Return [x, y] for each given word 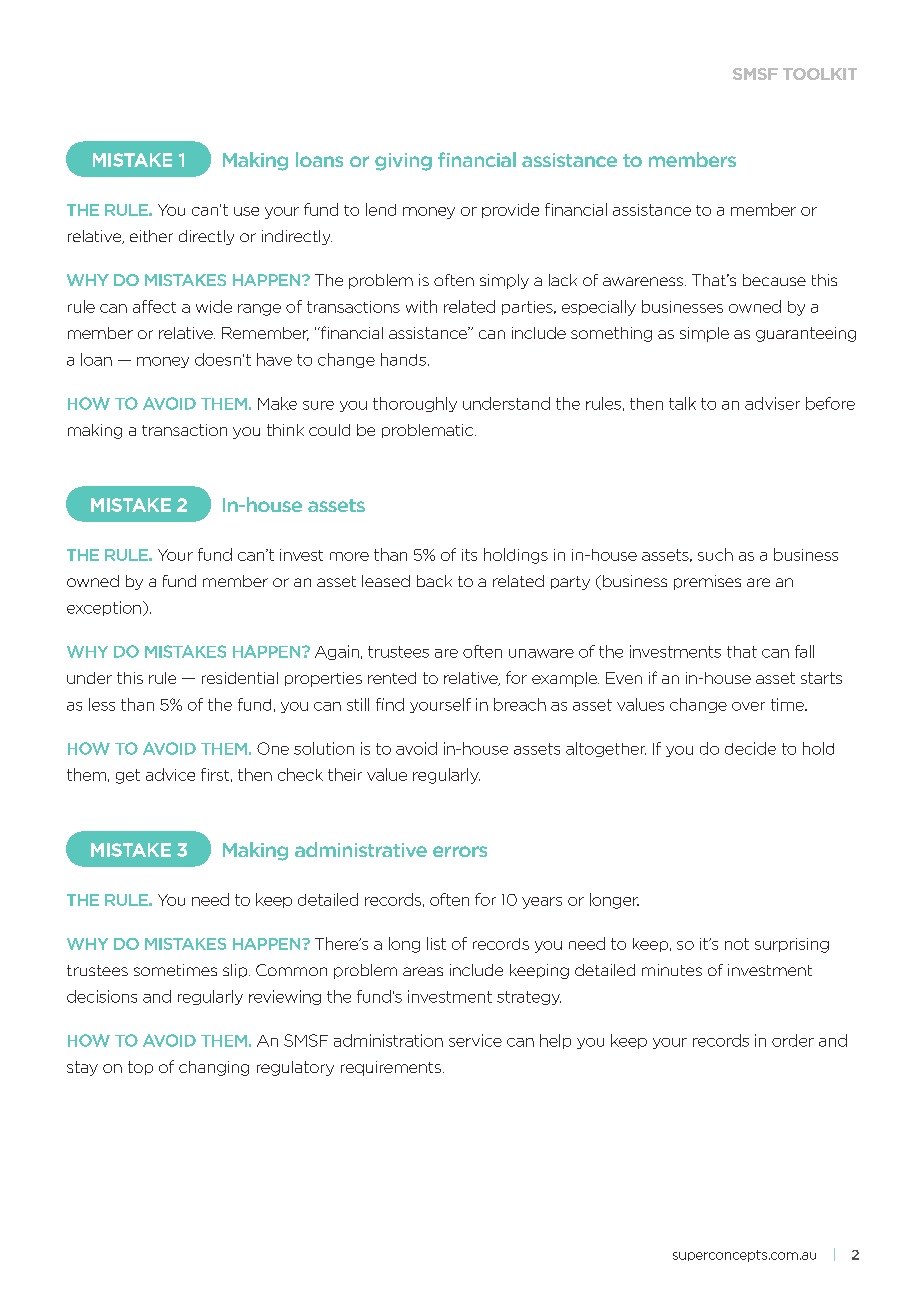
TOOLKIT [820, 74]
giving [403, 162]
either [151, 236]
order [793, 1040]
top [140, 1068]
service [475, 1040]
